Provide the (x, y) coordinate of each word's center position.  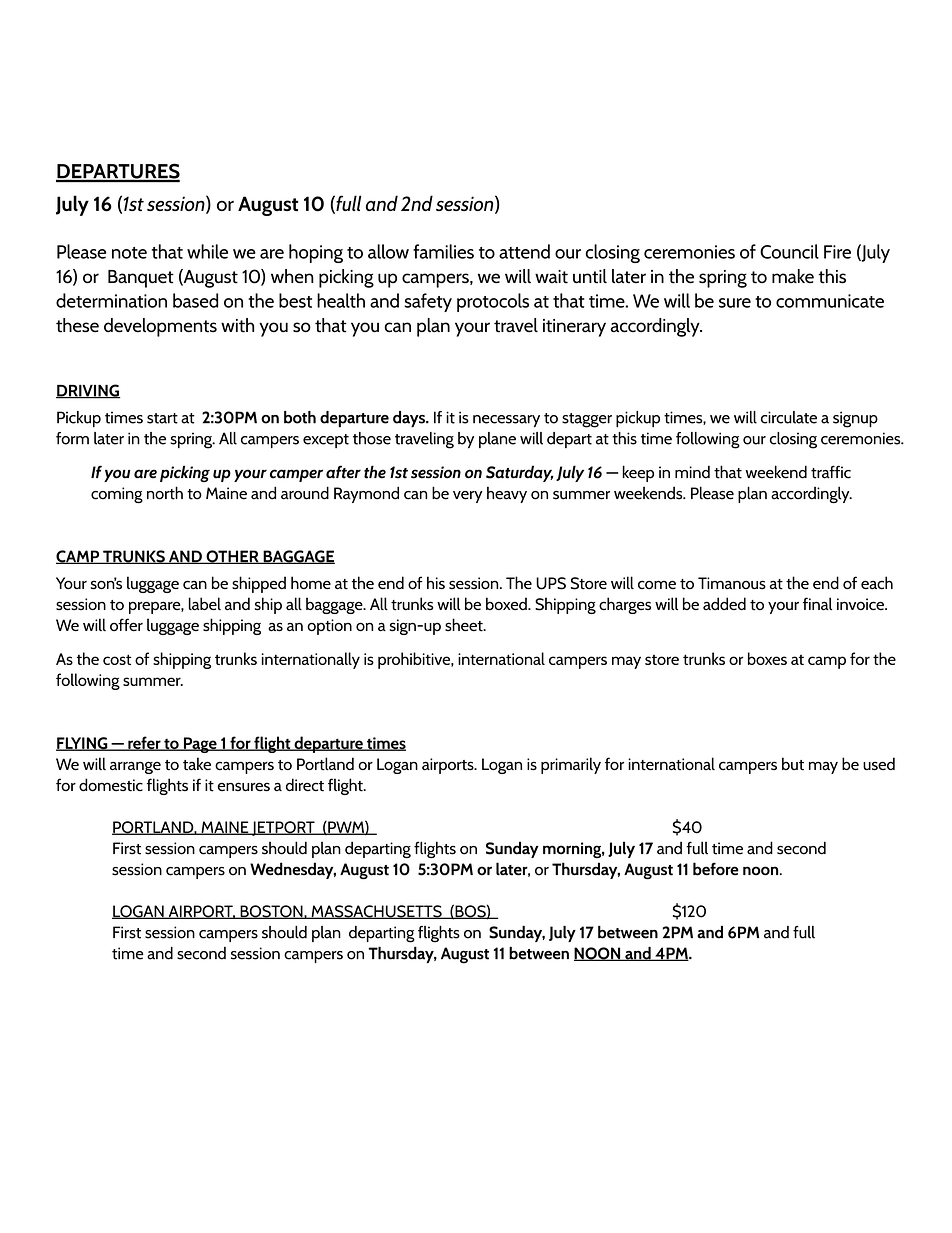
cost (117, 659)
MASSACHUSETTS (376, 912)
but (793, 764)
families (443, 251)
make (793, 276)
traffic (831, 472)
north (165, 493)
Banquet (141, 279)
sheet (465, 625)
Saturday (520, 473)
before (716, 869)
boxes (767, 658)
